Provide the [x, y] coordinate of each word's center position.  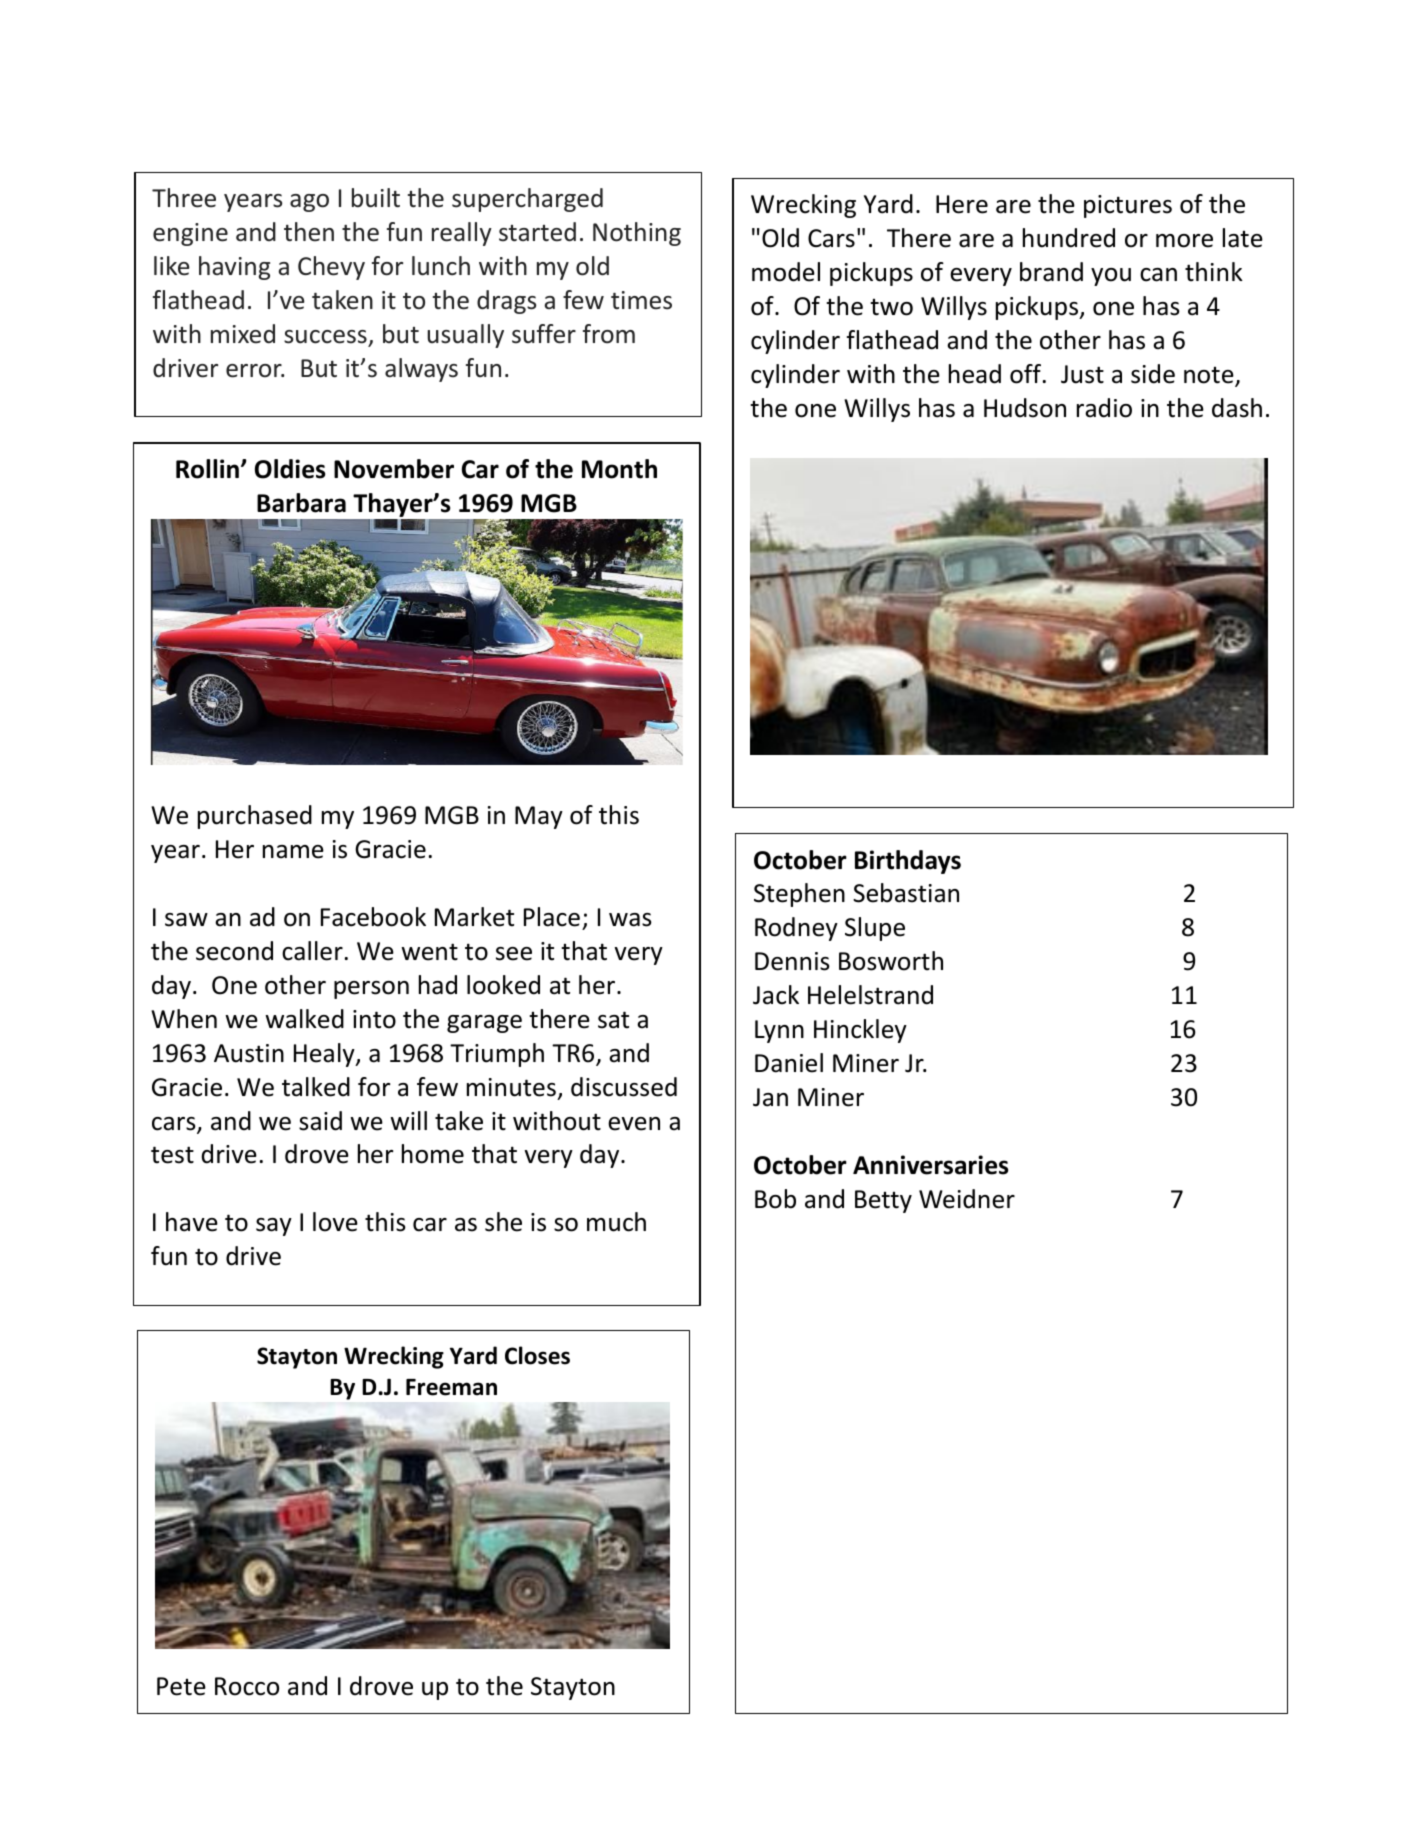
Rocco [247, 1686]
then [309, 232]
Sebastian [906, 893]
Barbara [301, 503]
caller [312, 951]
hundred [1069, 238]
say [274, 1227]
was [630, 920]
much [616, 1222]
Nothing [637, 234]
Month [619, 469]
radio [1104, 408]
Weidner [967, 1199]
